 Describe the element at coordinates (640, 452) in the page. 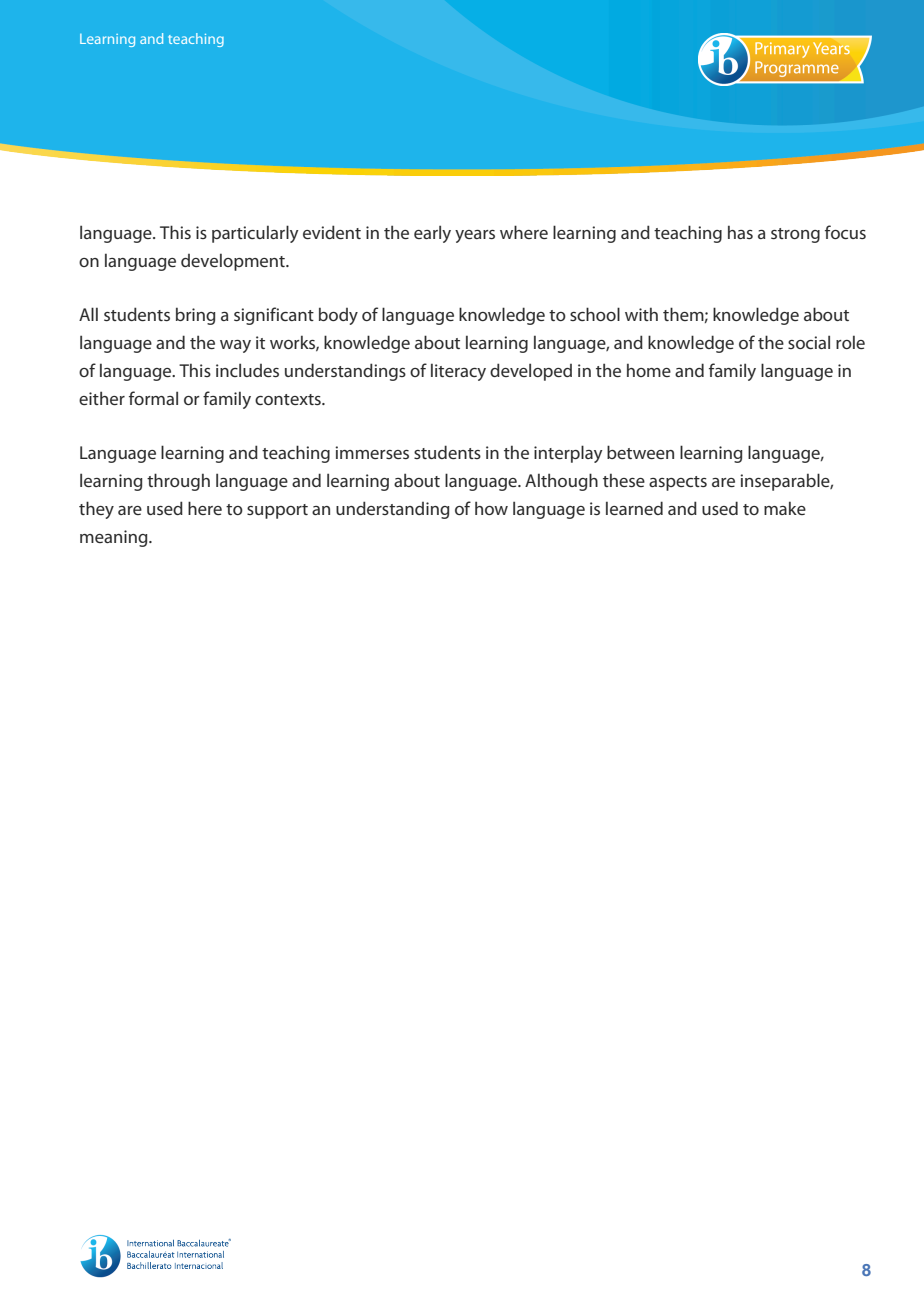

I see `between` at that location.
